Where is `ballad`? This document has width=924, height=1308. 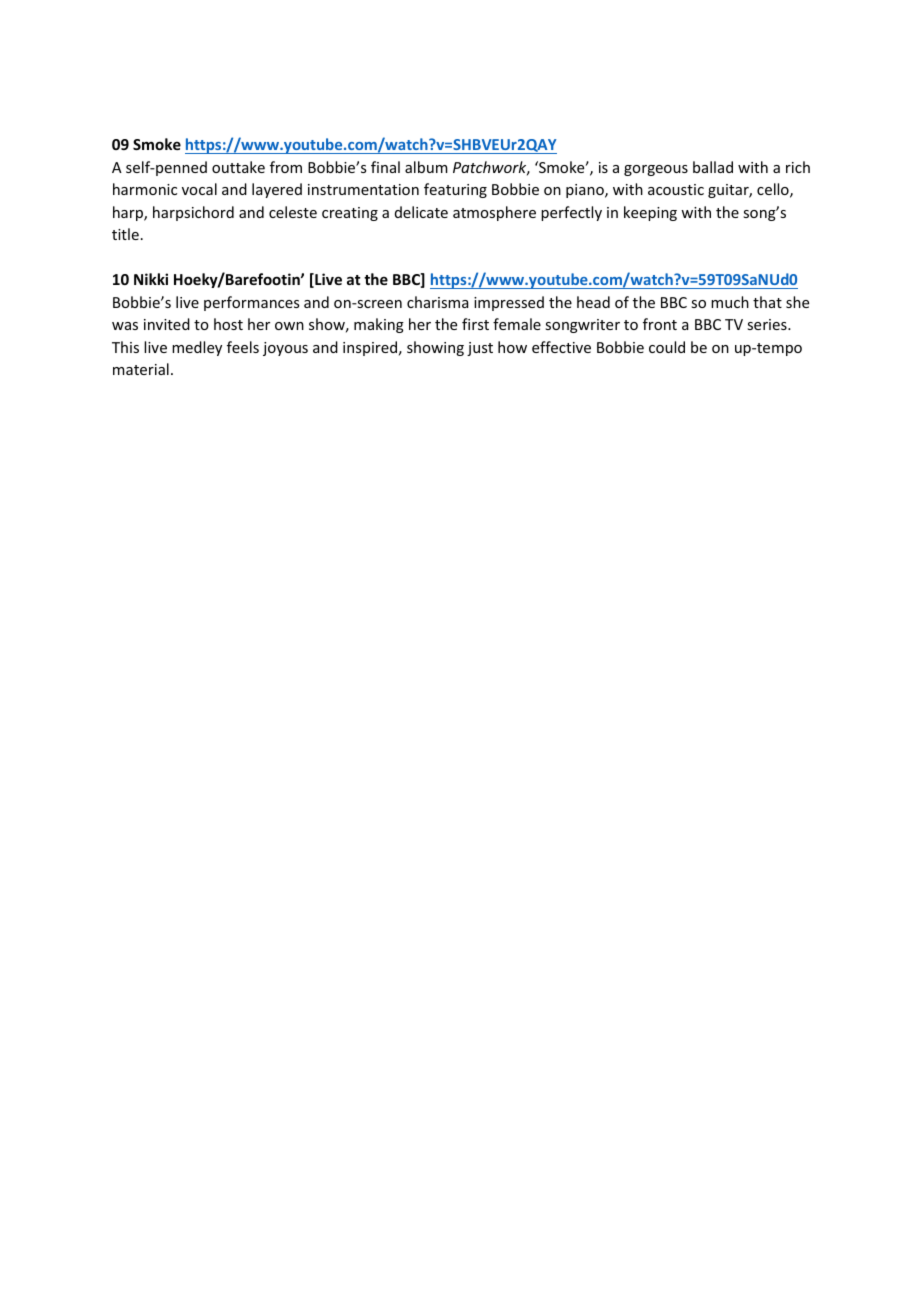
ballad is located at coordinates (713, 167).
